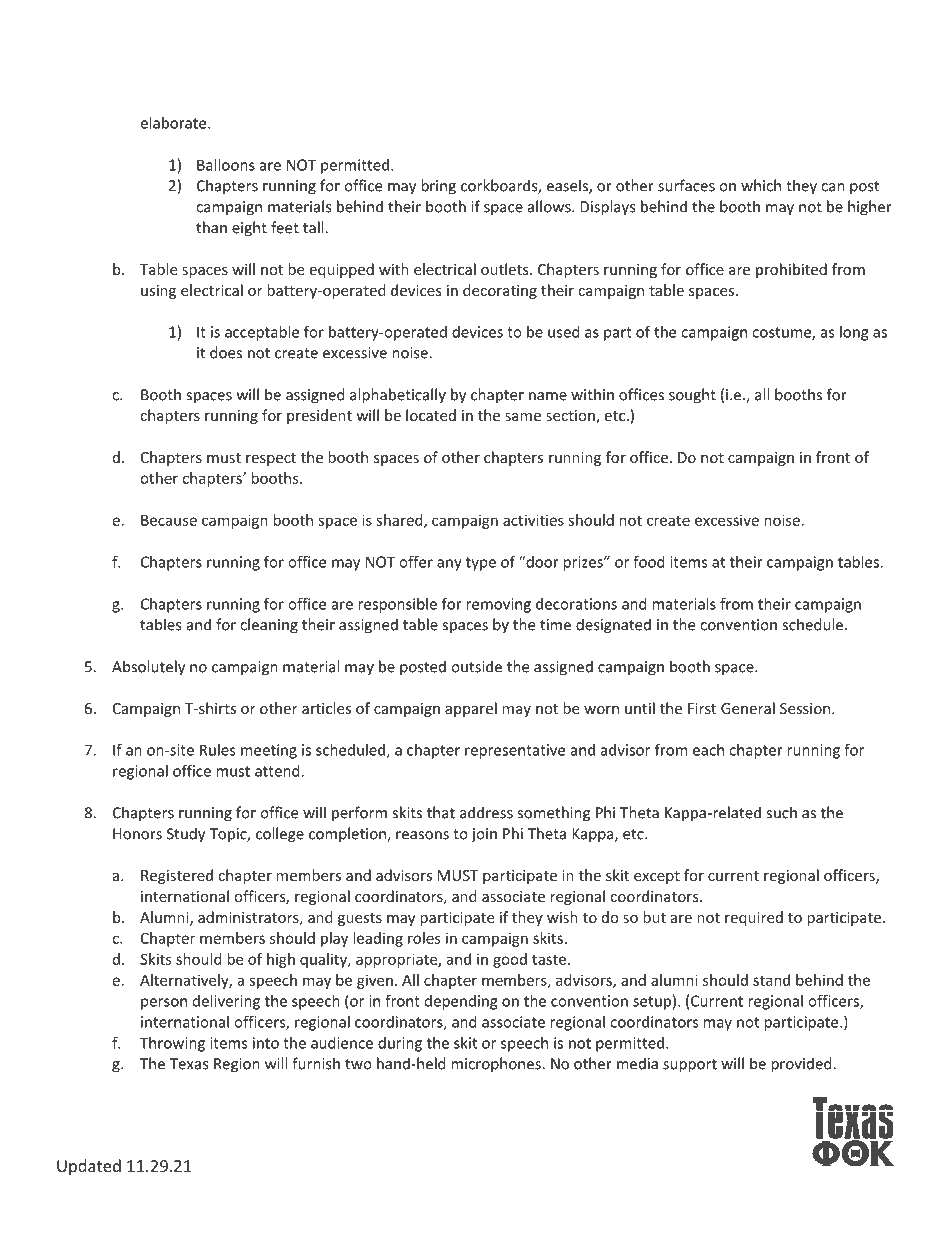 The width and height of the screenshot is (952, 1233). Describe the element at coordinates (692, 396) in the screenshot. I see `sought` at that location.
